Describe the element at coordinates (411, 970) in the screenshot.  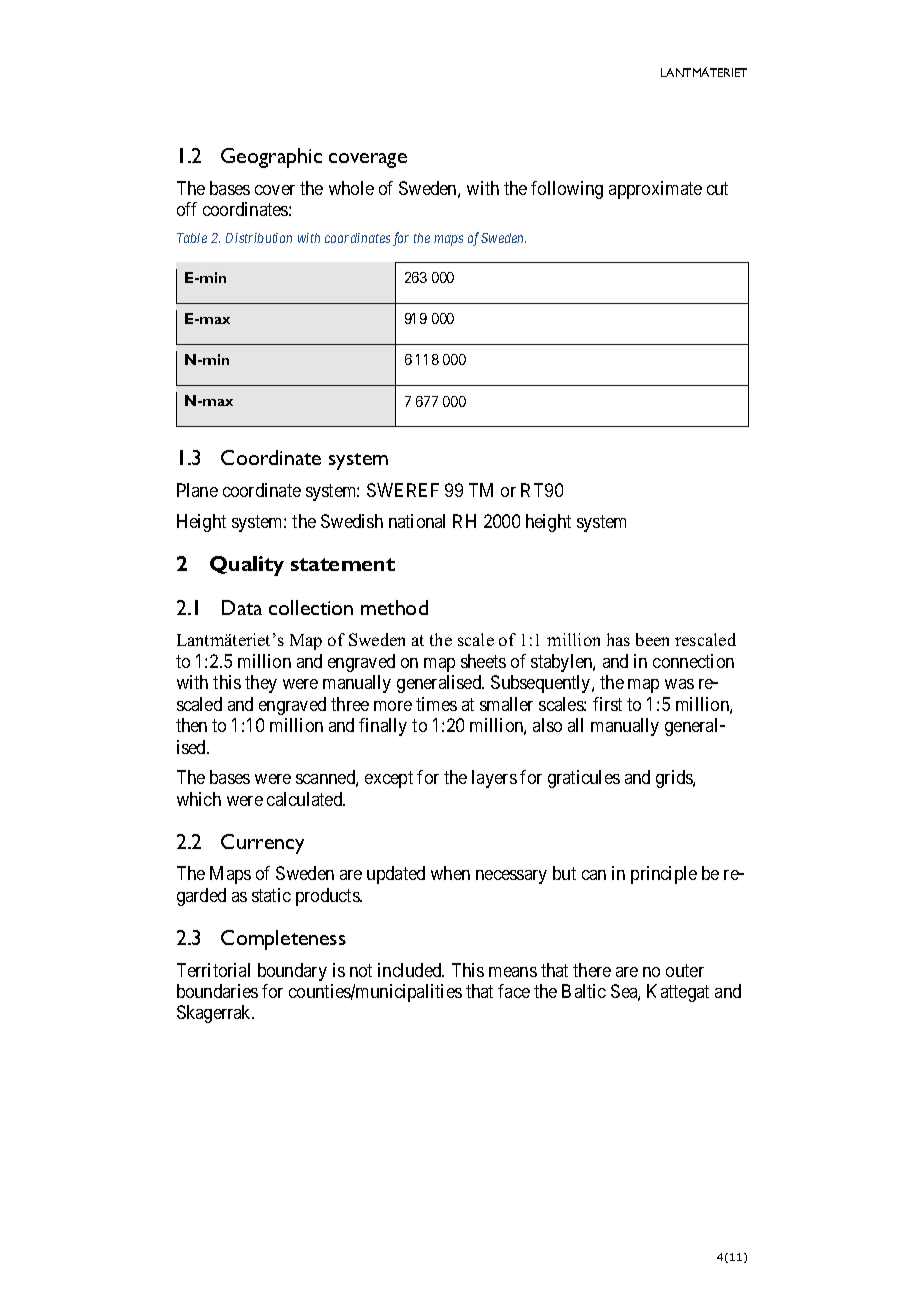
I see `included` at that location.
